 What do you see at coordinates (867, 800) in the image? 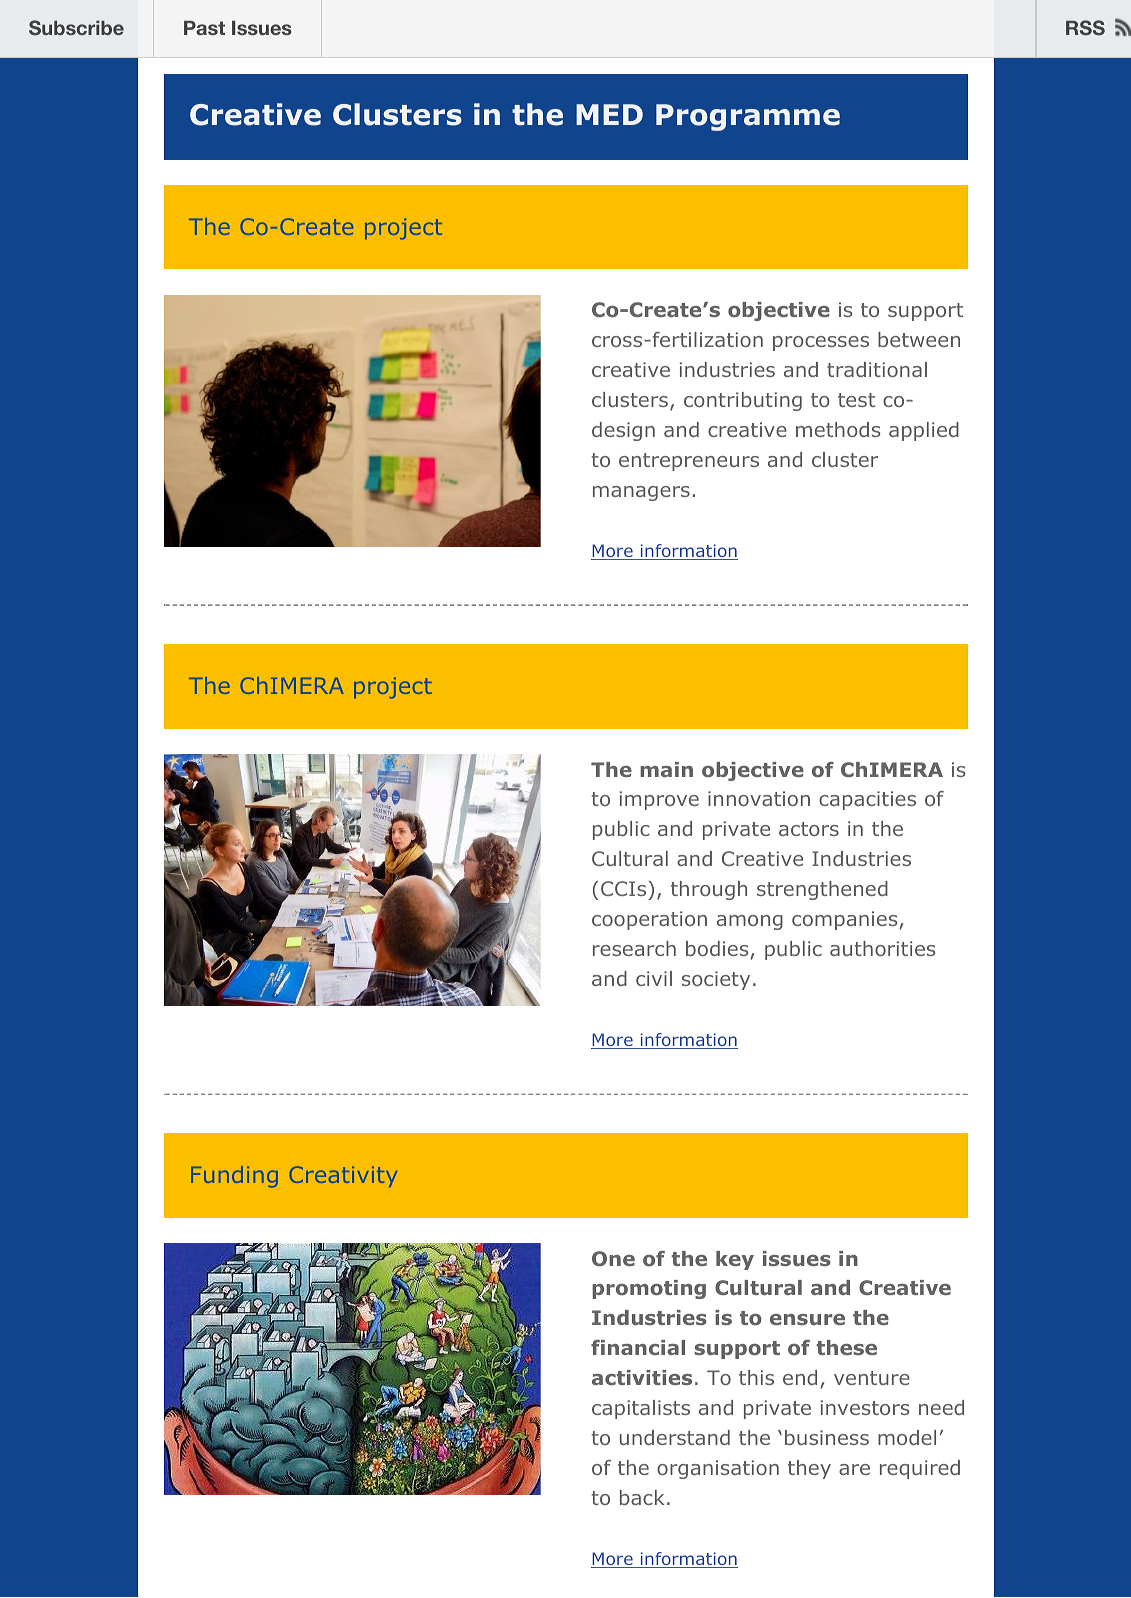
I see `capacities` at bounding box center [867, 800].
